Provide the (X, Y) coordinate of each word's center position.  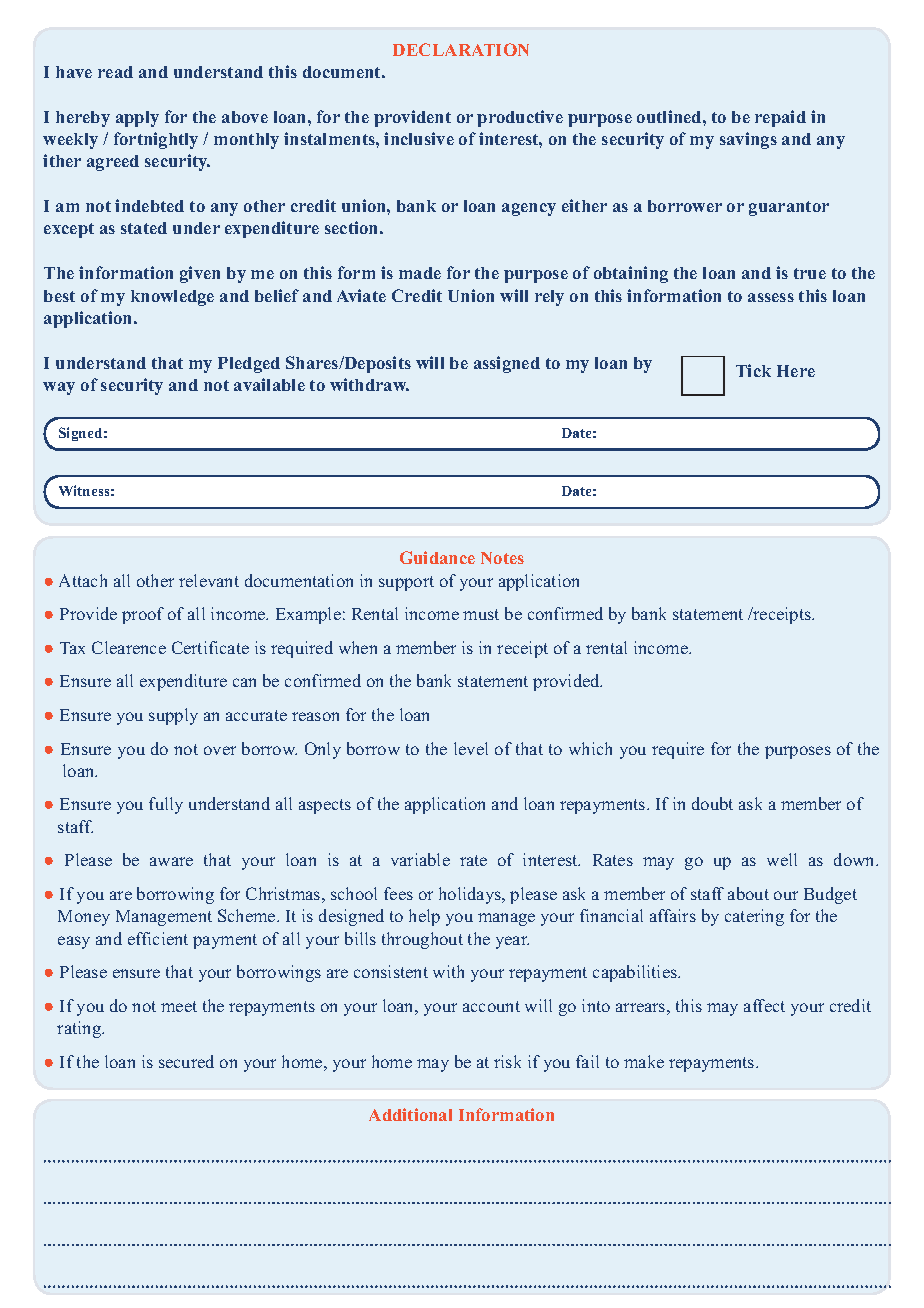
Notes (502, 558)
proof (143, 615)
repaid (780, 118)
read (115, 72)
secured (186, 1061)
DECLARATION (461, 49)
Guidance (437, 557)
